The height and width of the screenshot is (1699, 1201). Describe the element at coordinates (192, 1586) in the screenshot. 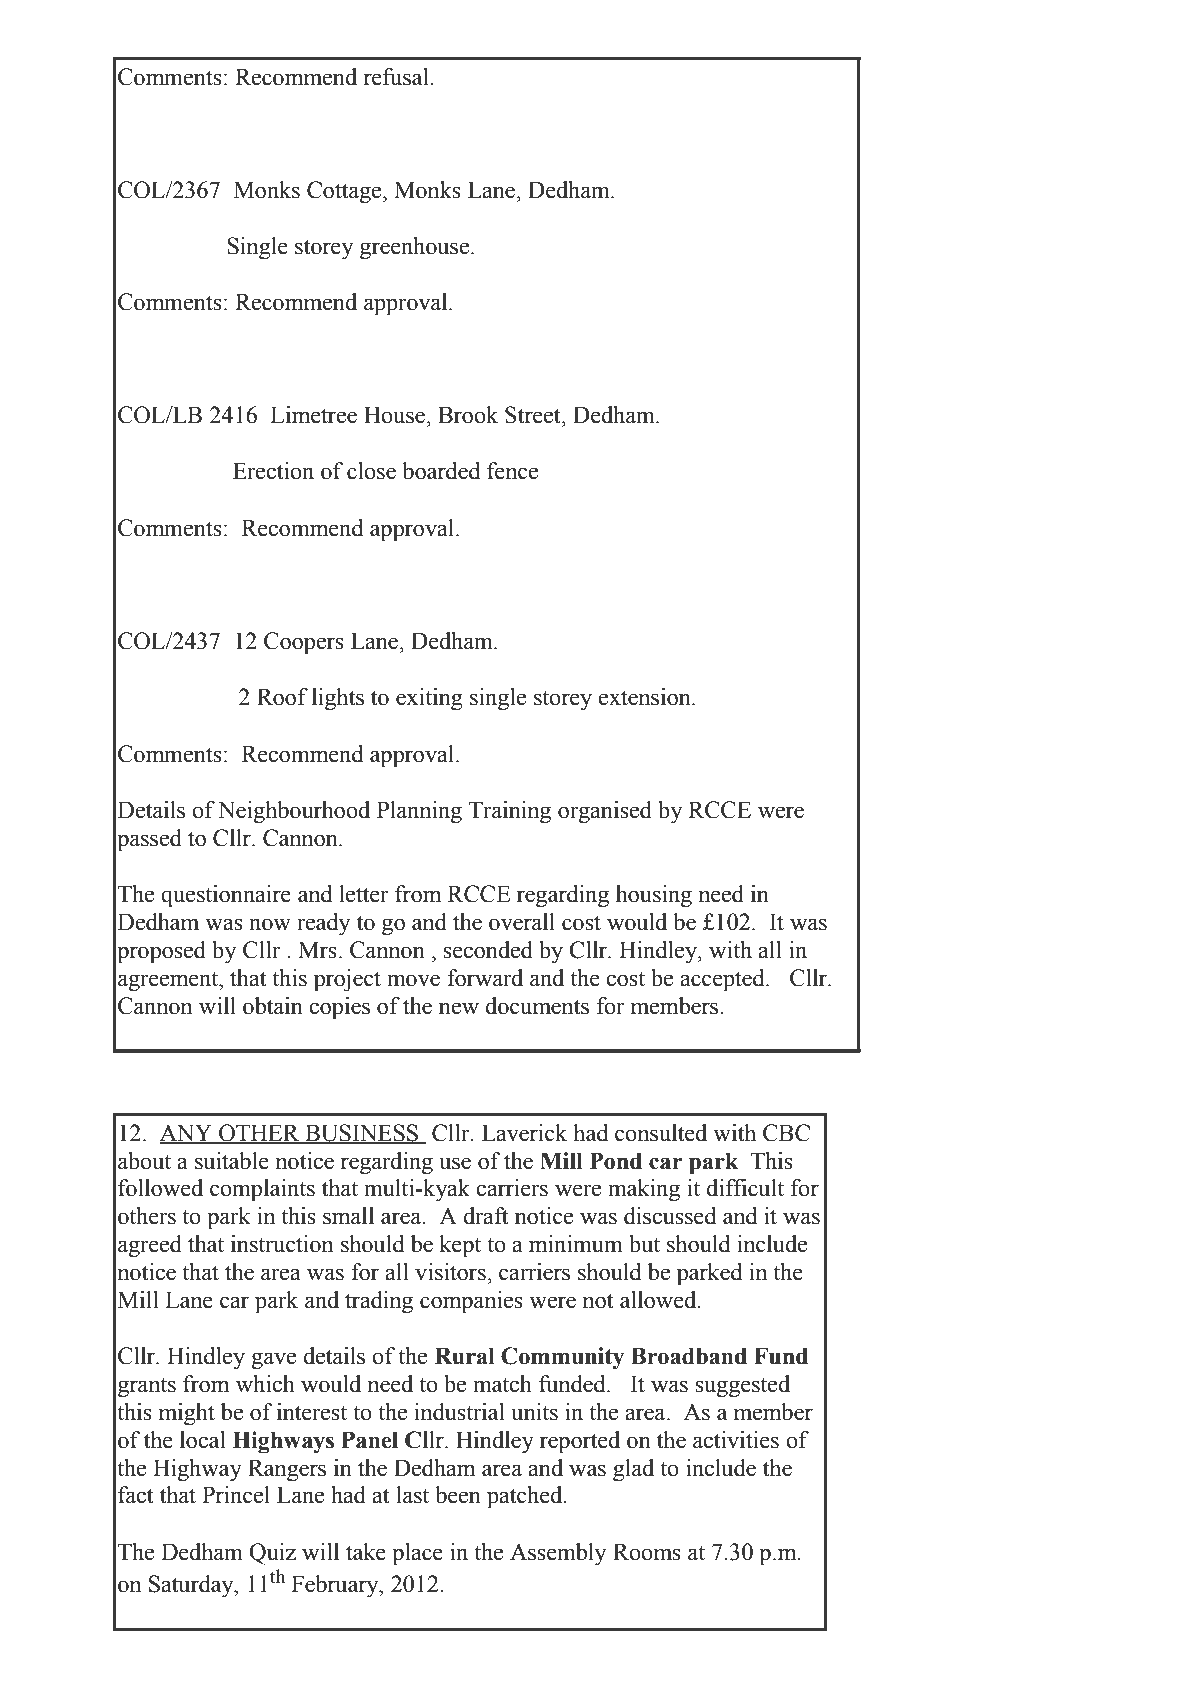

I see `Saturday` at that location.
